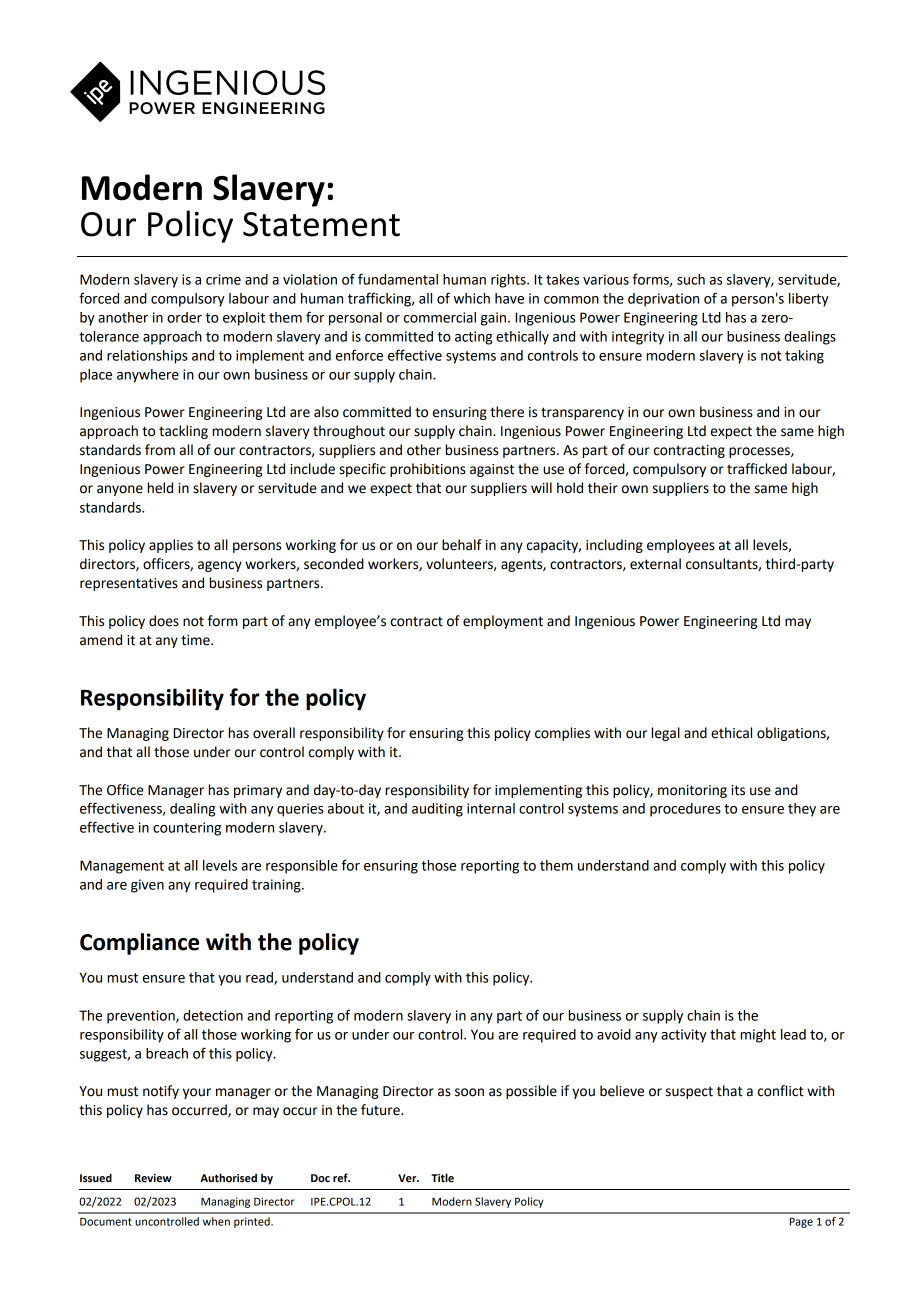 Image resolution: width=924 pixels, height=1308 pixels. What do you see at coordinates (274, 733) in the document?
I see `overall` at bounding box center [274, 733].
